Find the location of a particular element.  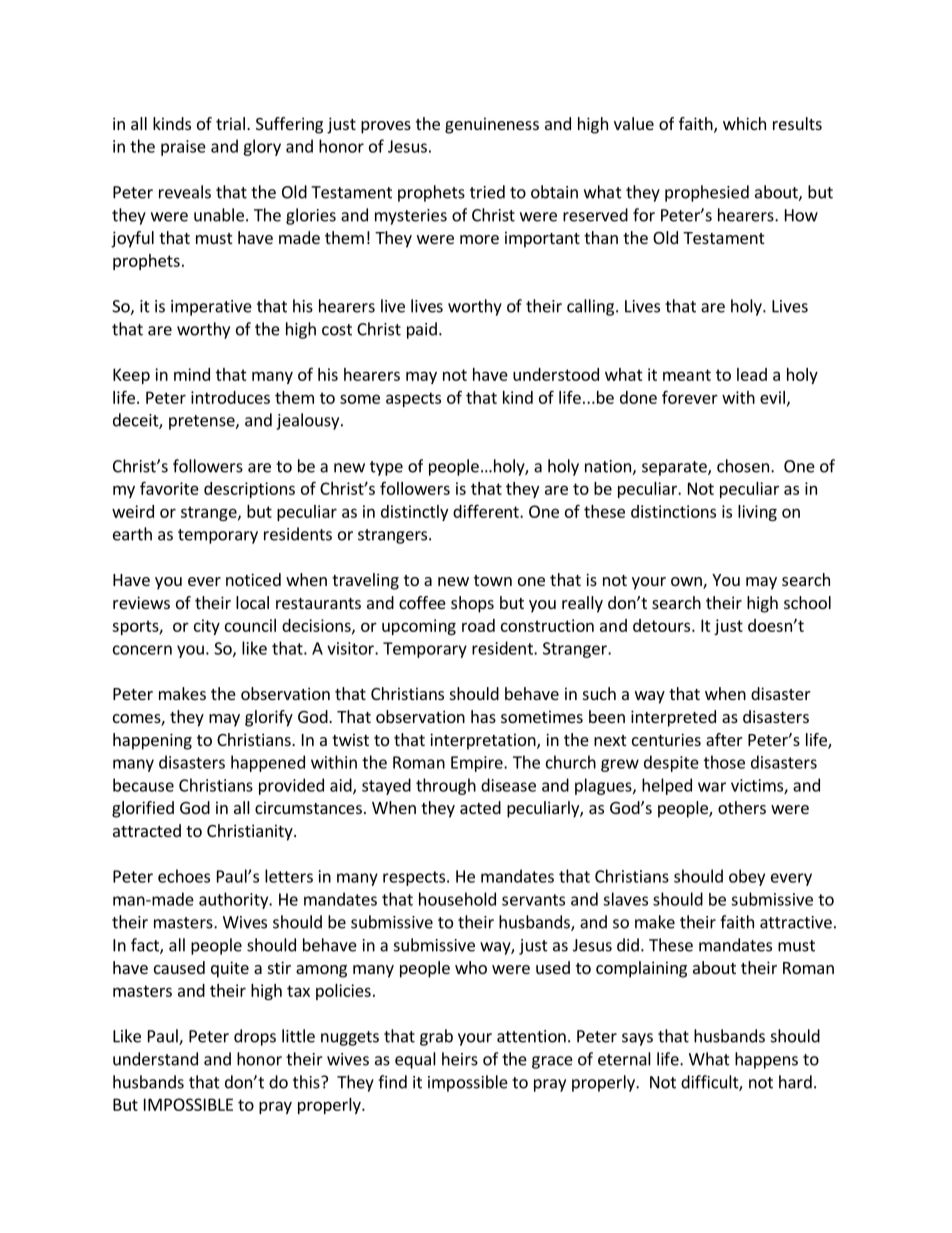

different is located at coordinates (487, 511).
